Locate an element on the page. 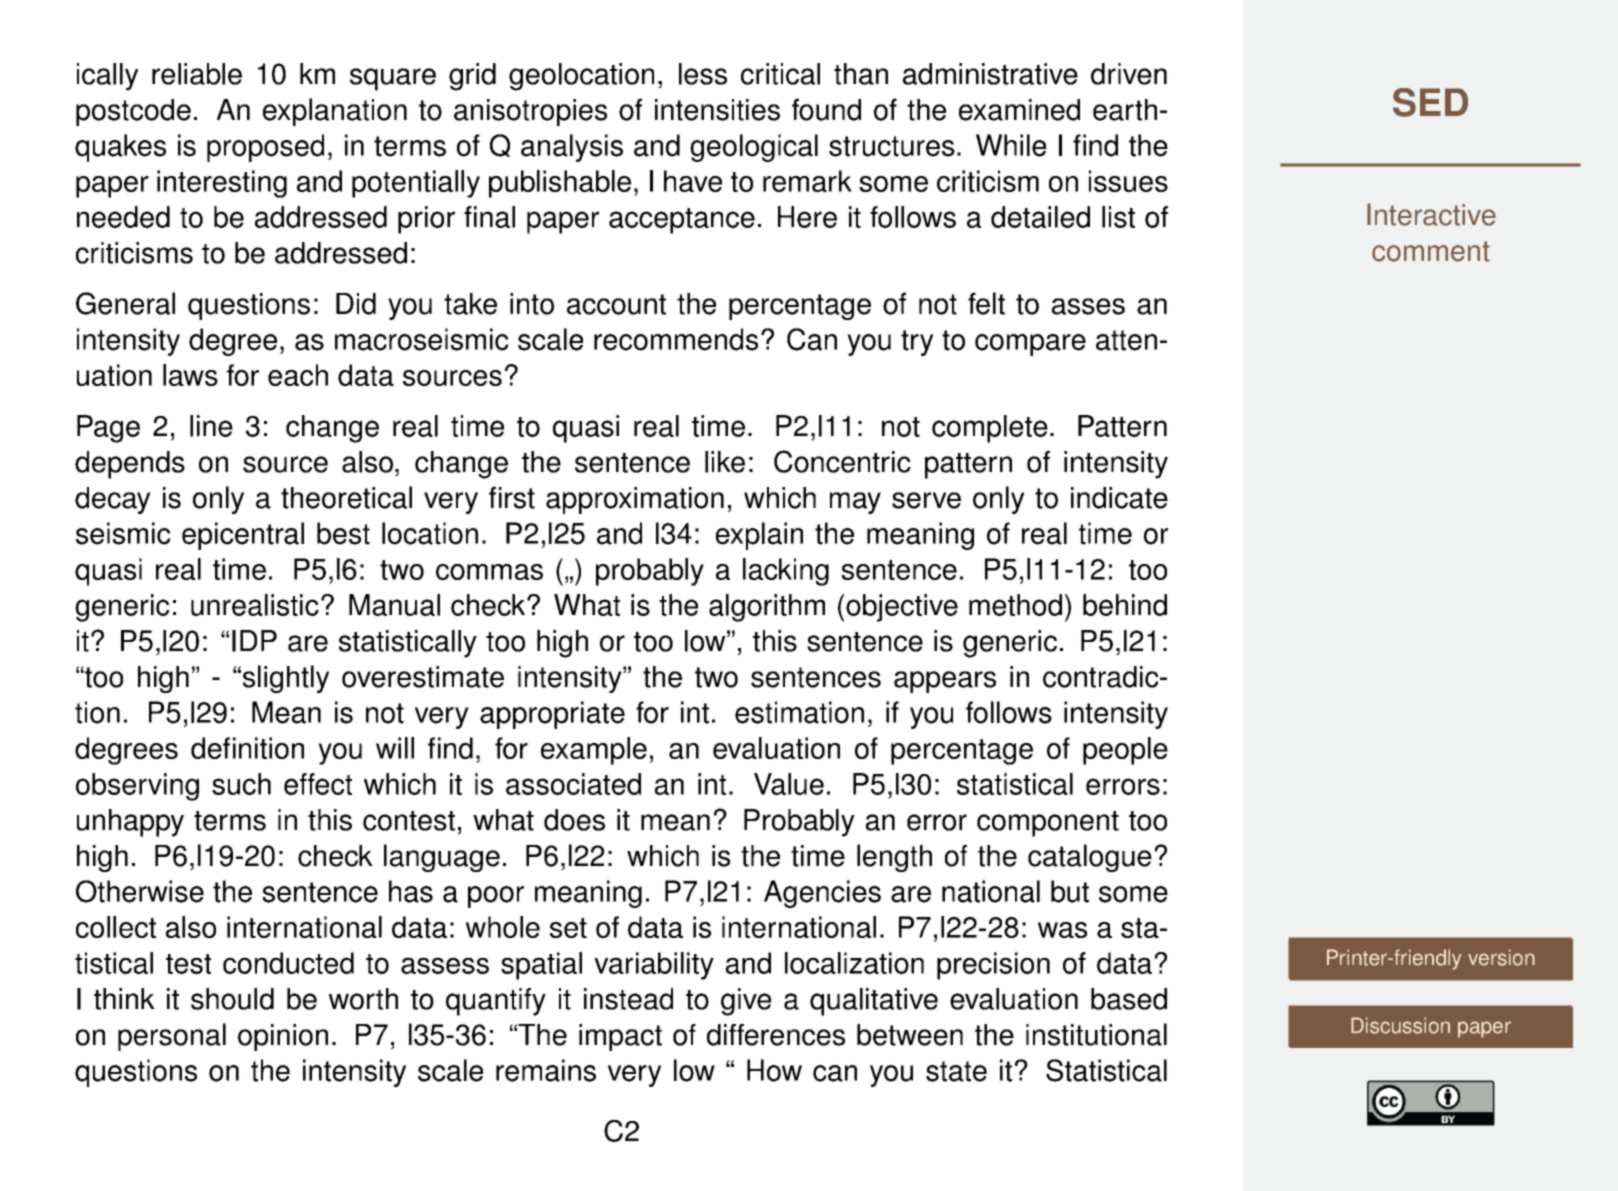 The image size is (1618, 1191). people is located at coordinates (1125, 751).
